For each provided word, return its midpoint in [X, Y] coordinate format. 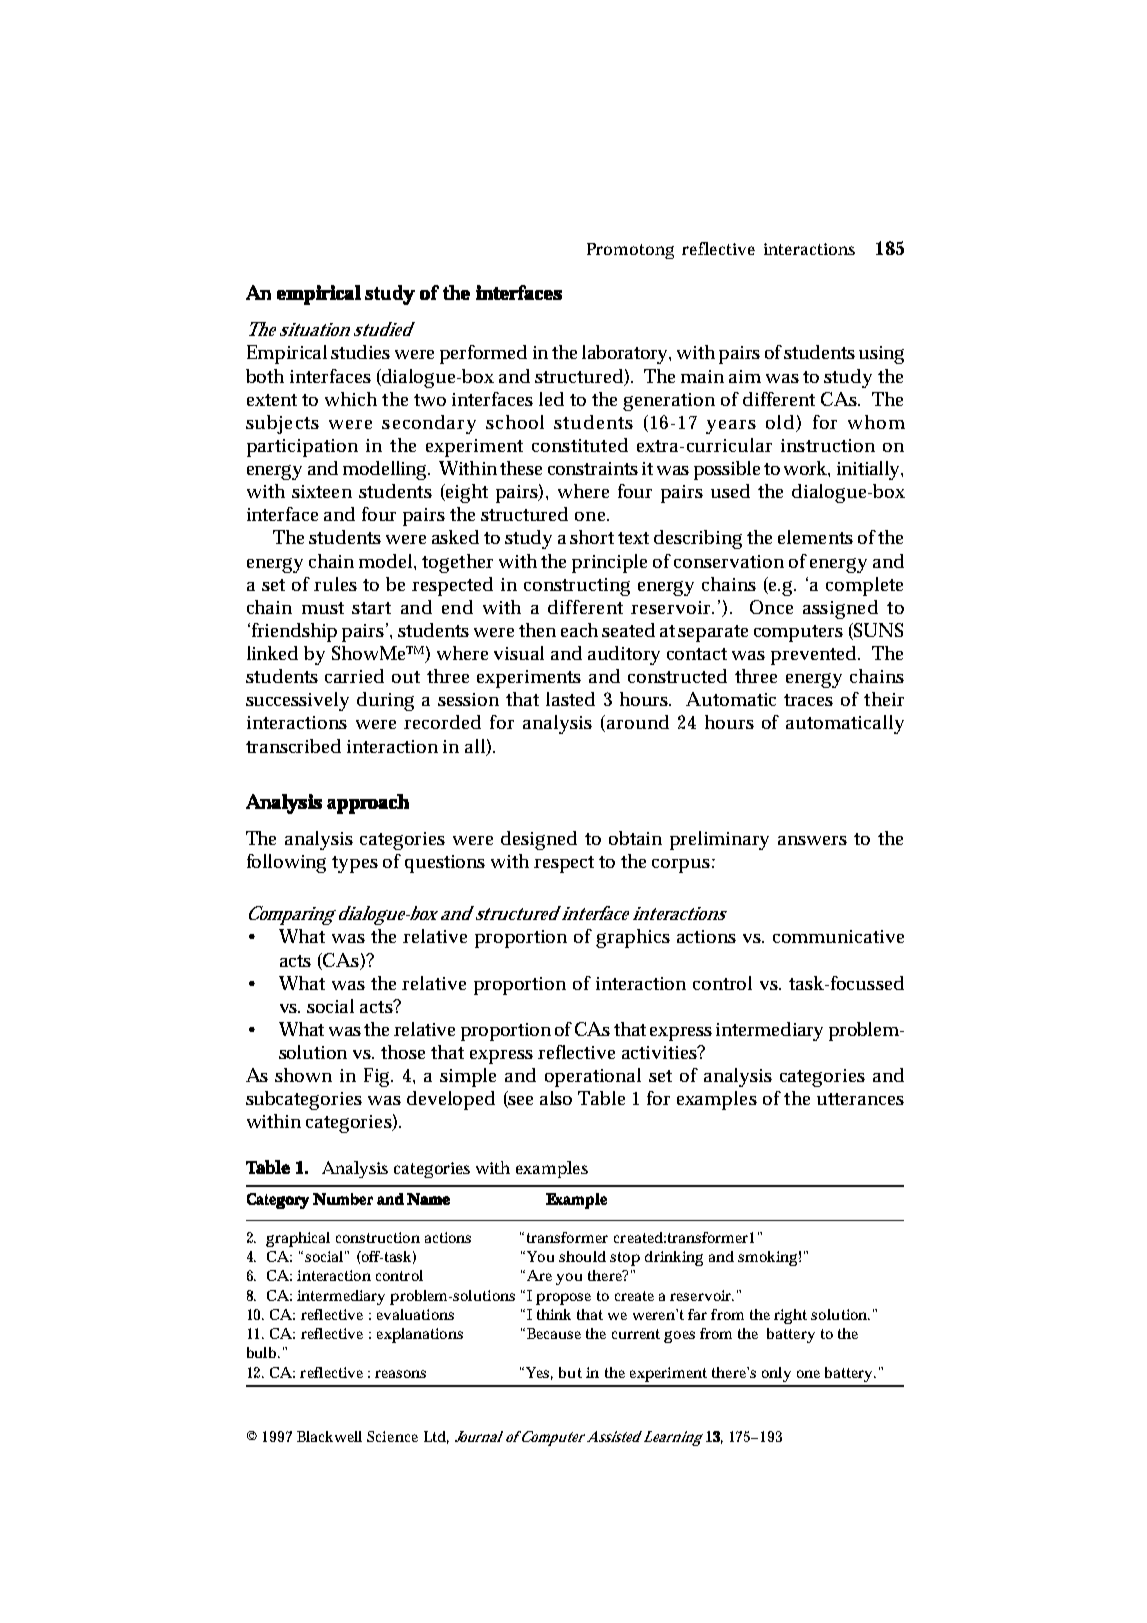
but [570, 1372]
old [782, 423]
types [355, 864]
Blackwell [329, 1436]
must [323, 608]
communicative [838, 936]
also [556, 1098]
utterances [860, 1099]
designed [539, 840]
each [579, 630]
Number [343, 1199]
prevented [815, 655]
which [351, 399]
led [551, 399]
